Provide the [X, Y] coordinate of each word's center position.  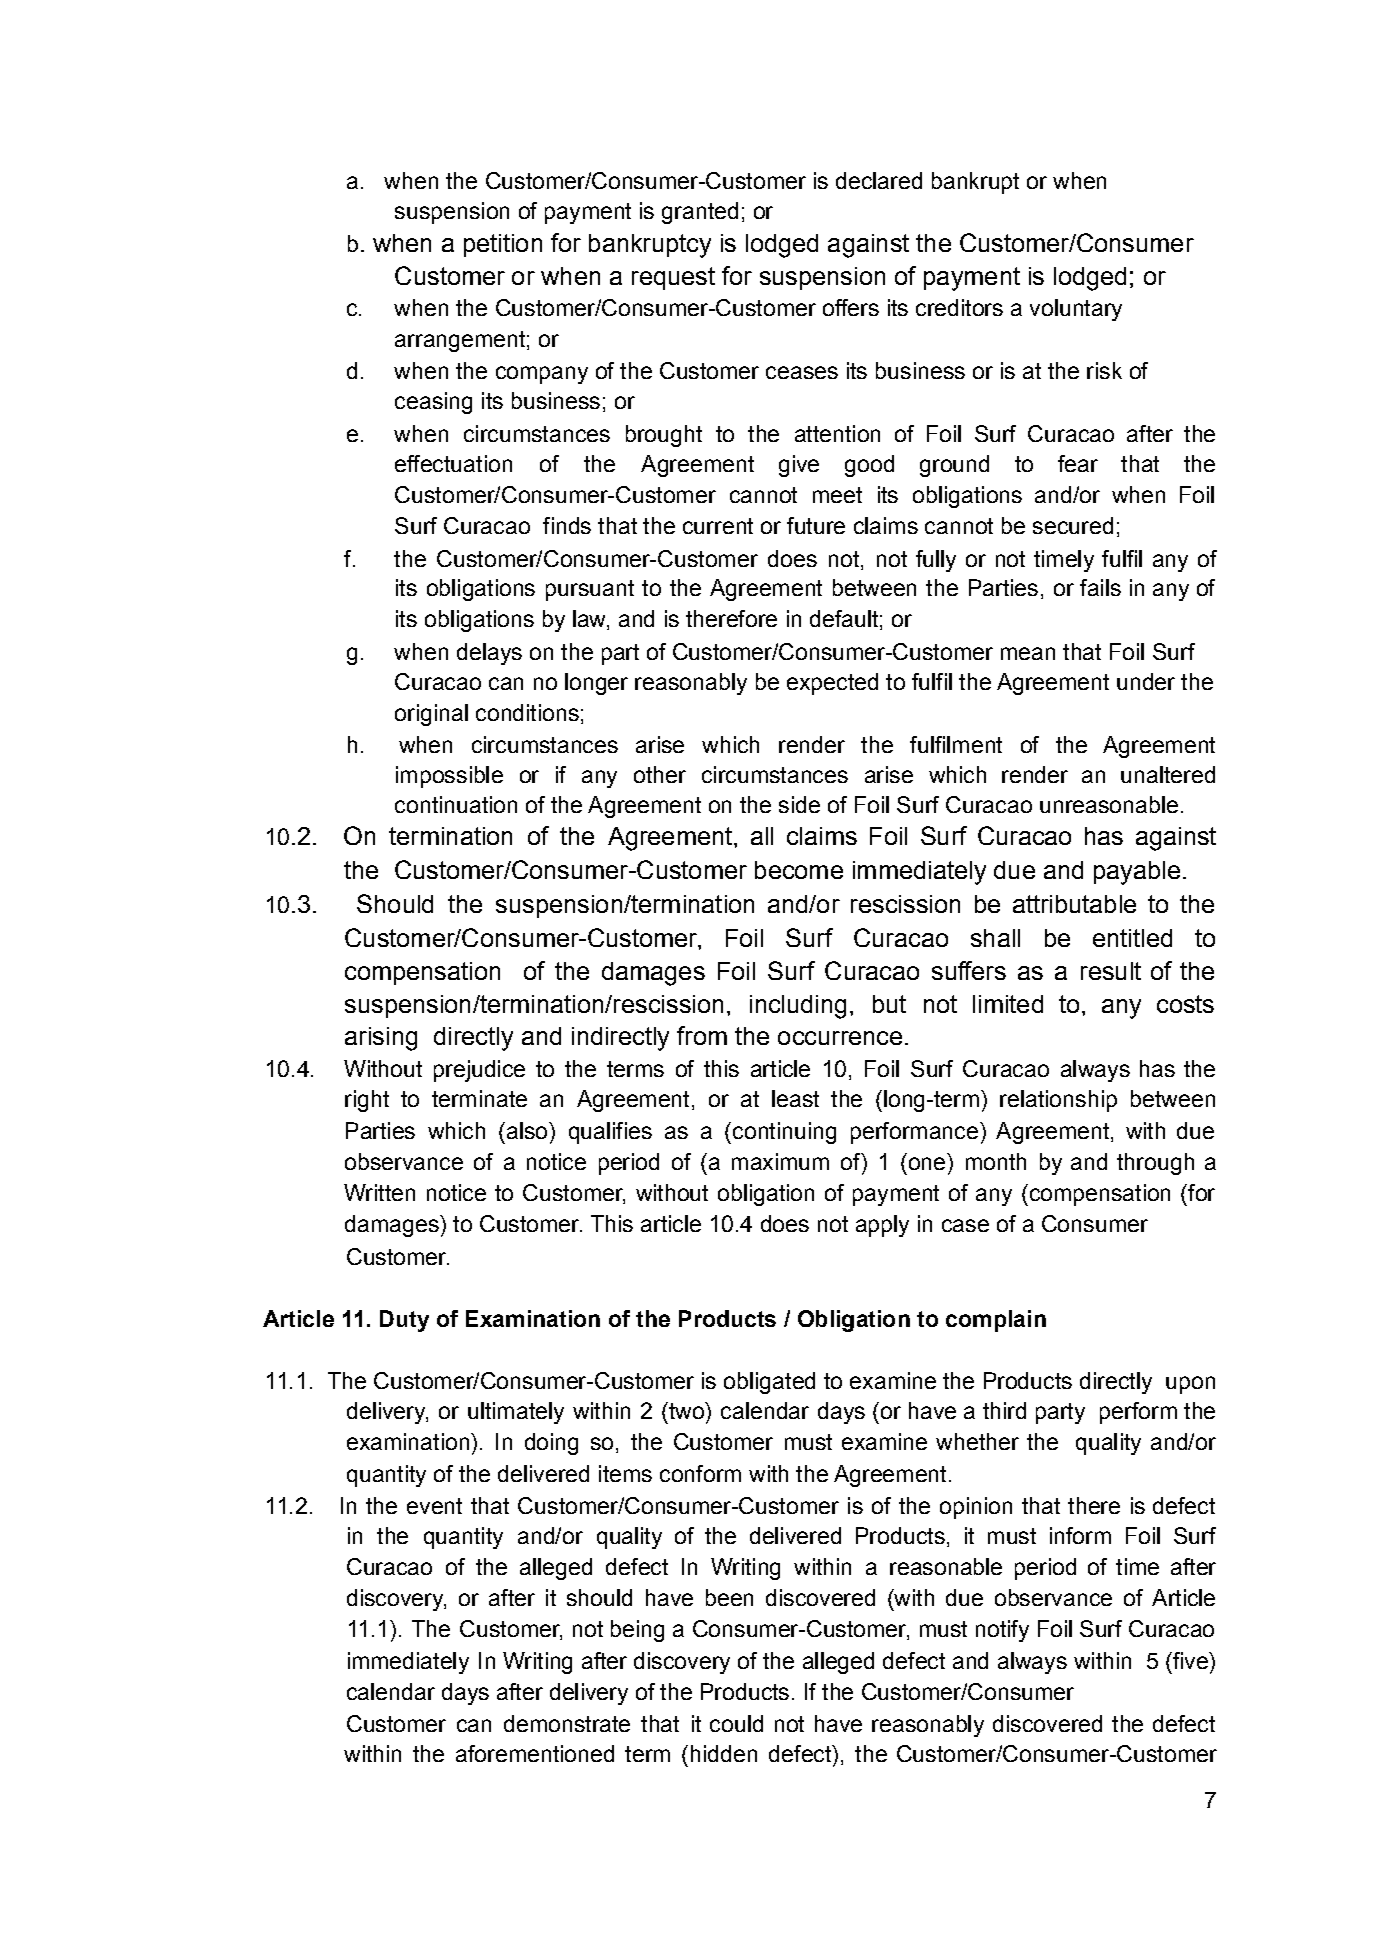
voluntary [1076, 310]
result [1111, 971]
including [798, 1007]
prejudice [479, 1071]
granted [700, 213]
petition [503, 245]
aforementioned [535, 1753]
